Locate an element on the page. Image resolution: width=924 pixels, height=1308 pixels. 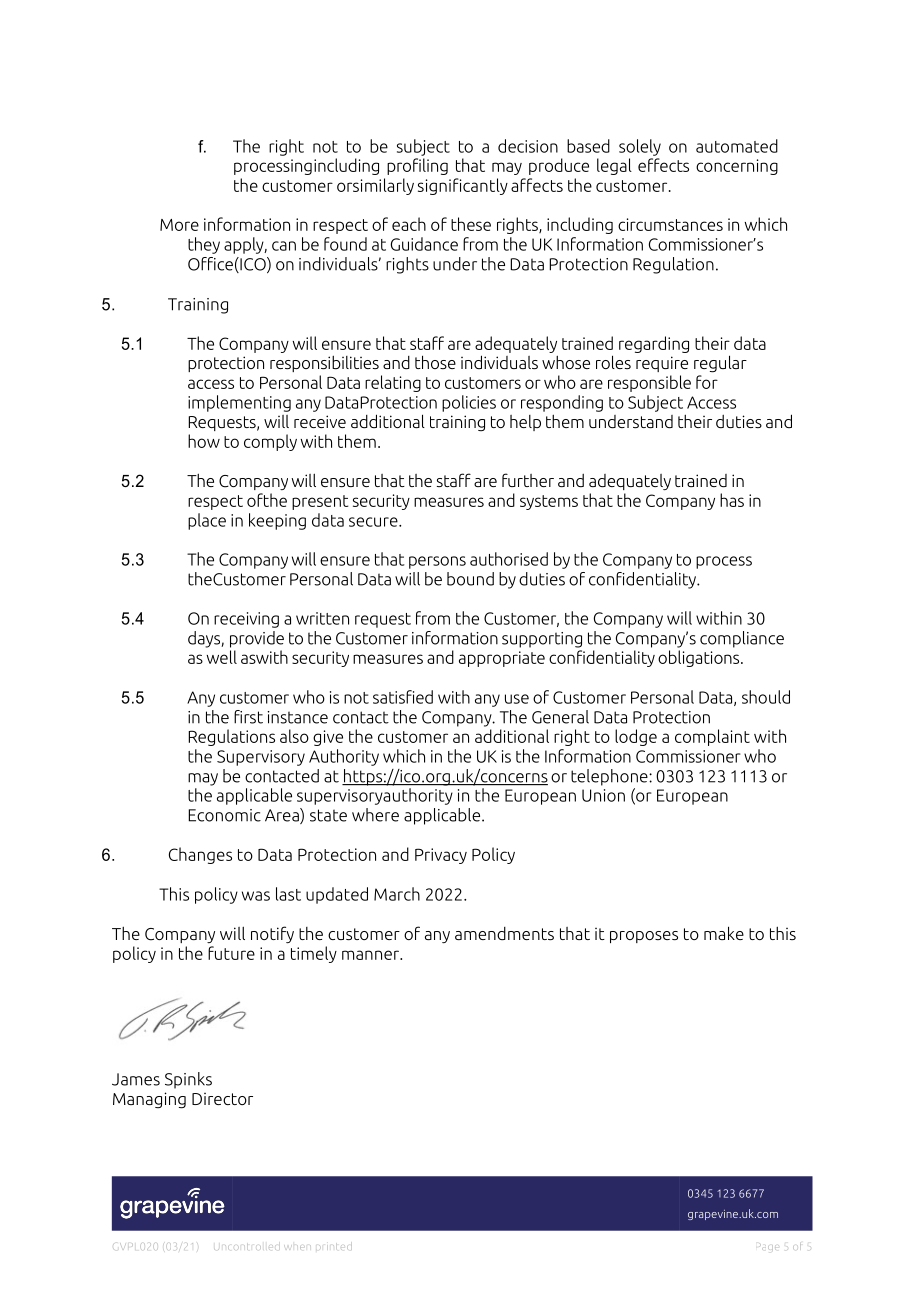
satisfied is located at coordinates (403, 697).
